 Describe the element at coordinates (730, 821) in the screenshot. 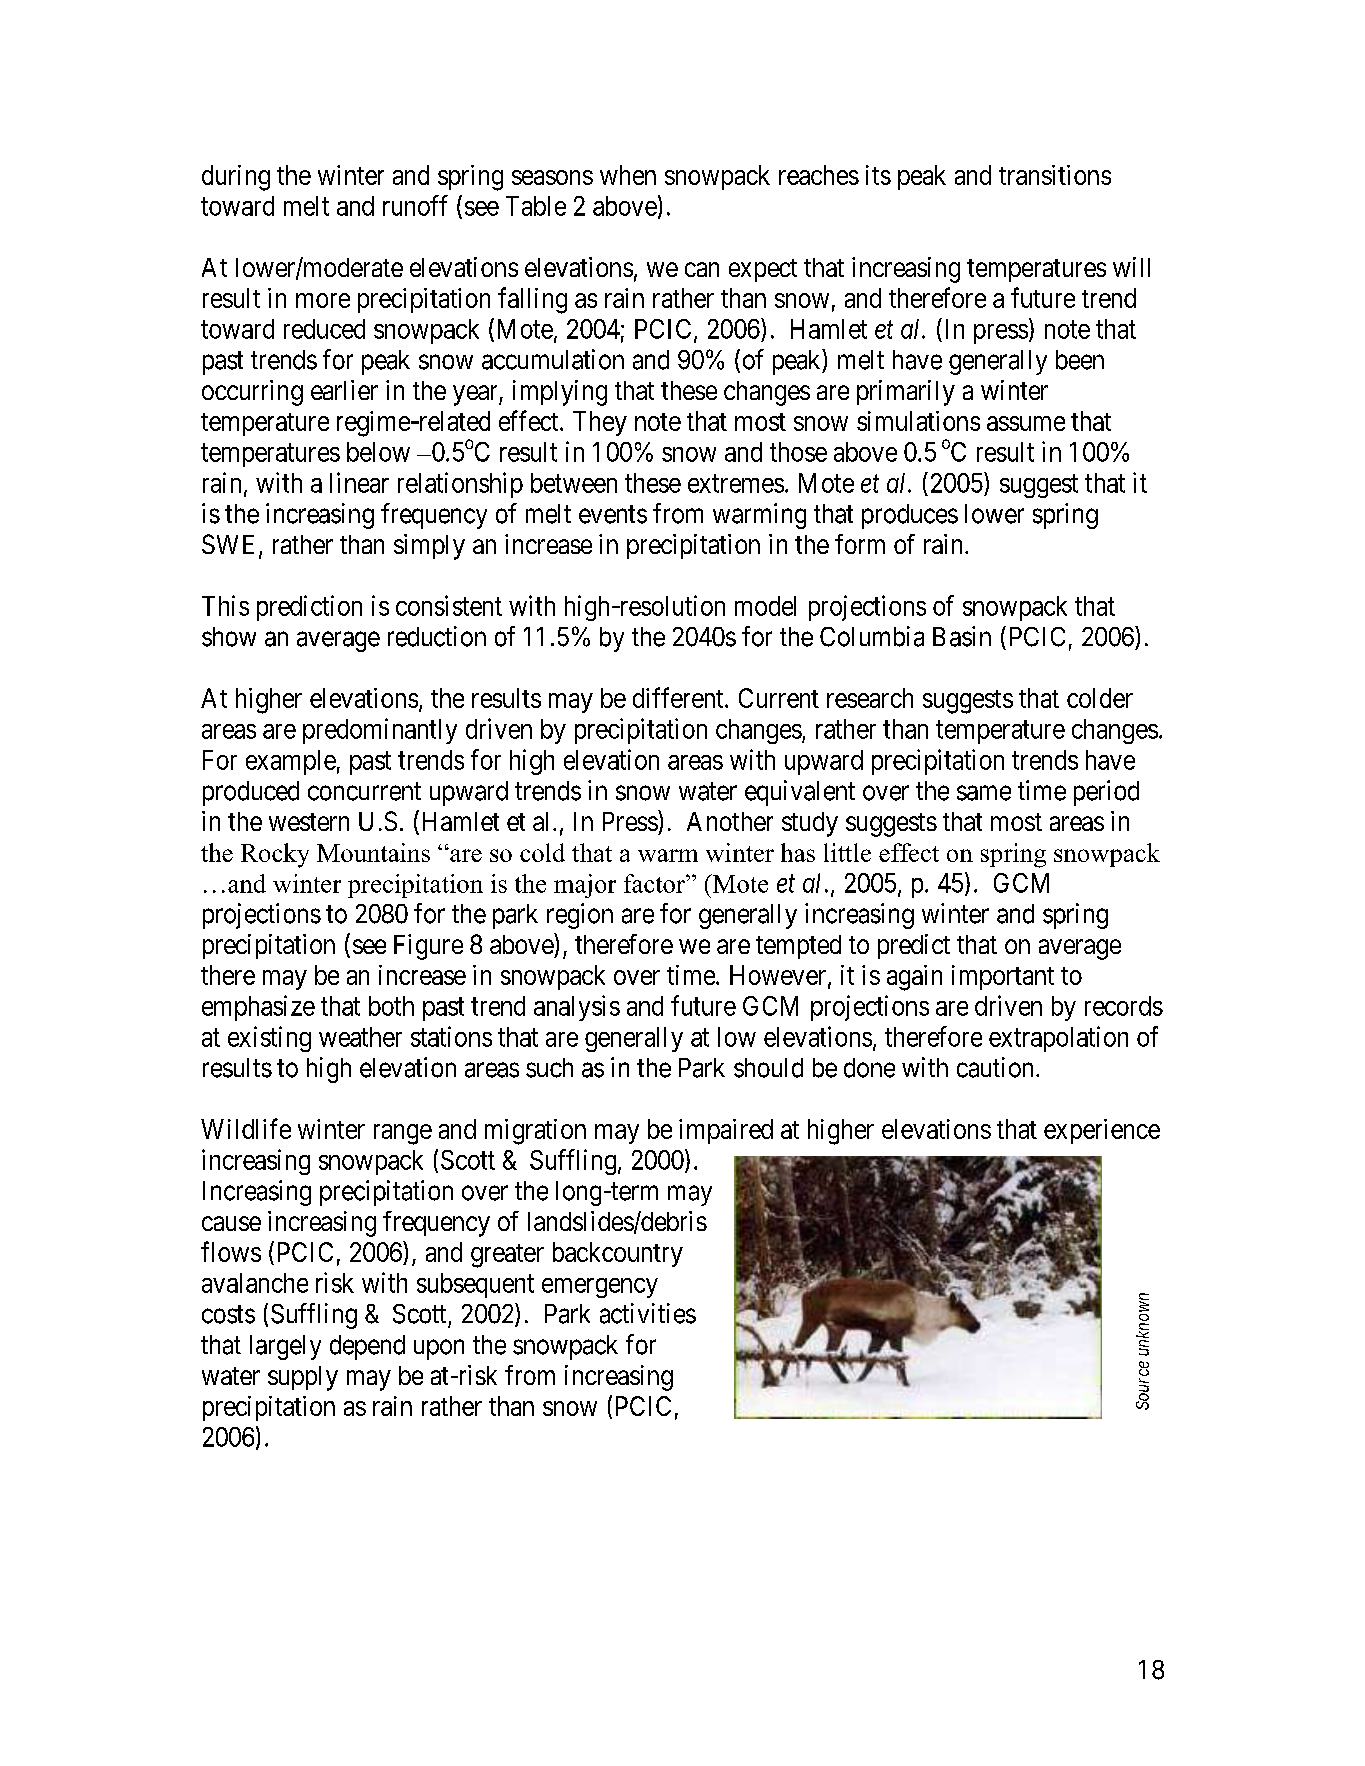

I see `Another` at that location.
